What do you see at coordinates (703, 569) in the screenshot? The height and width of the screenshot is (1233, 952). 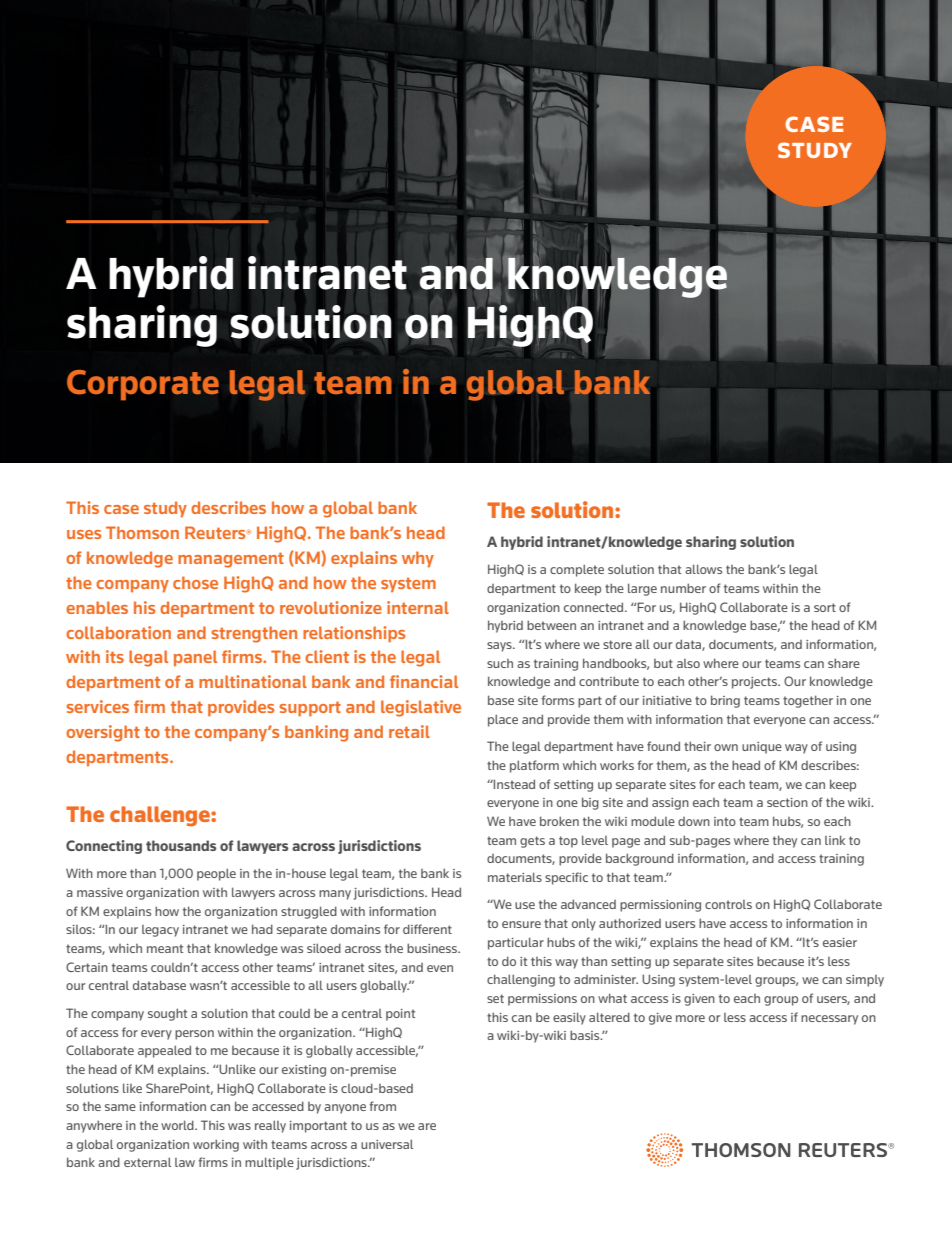 I see `allows` at bounding box center [703, 569].
